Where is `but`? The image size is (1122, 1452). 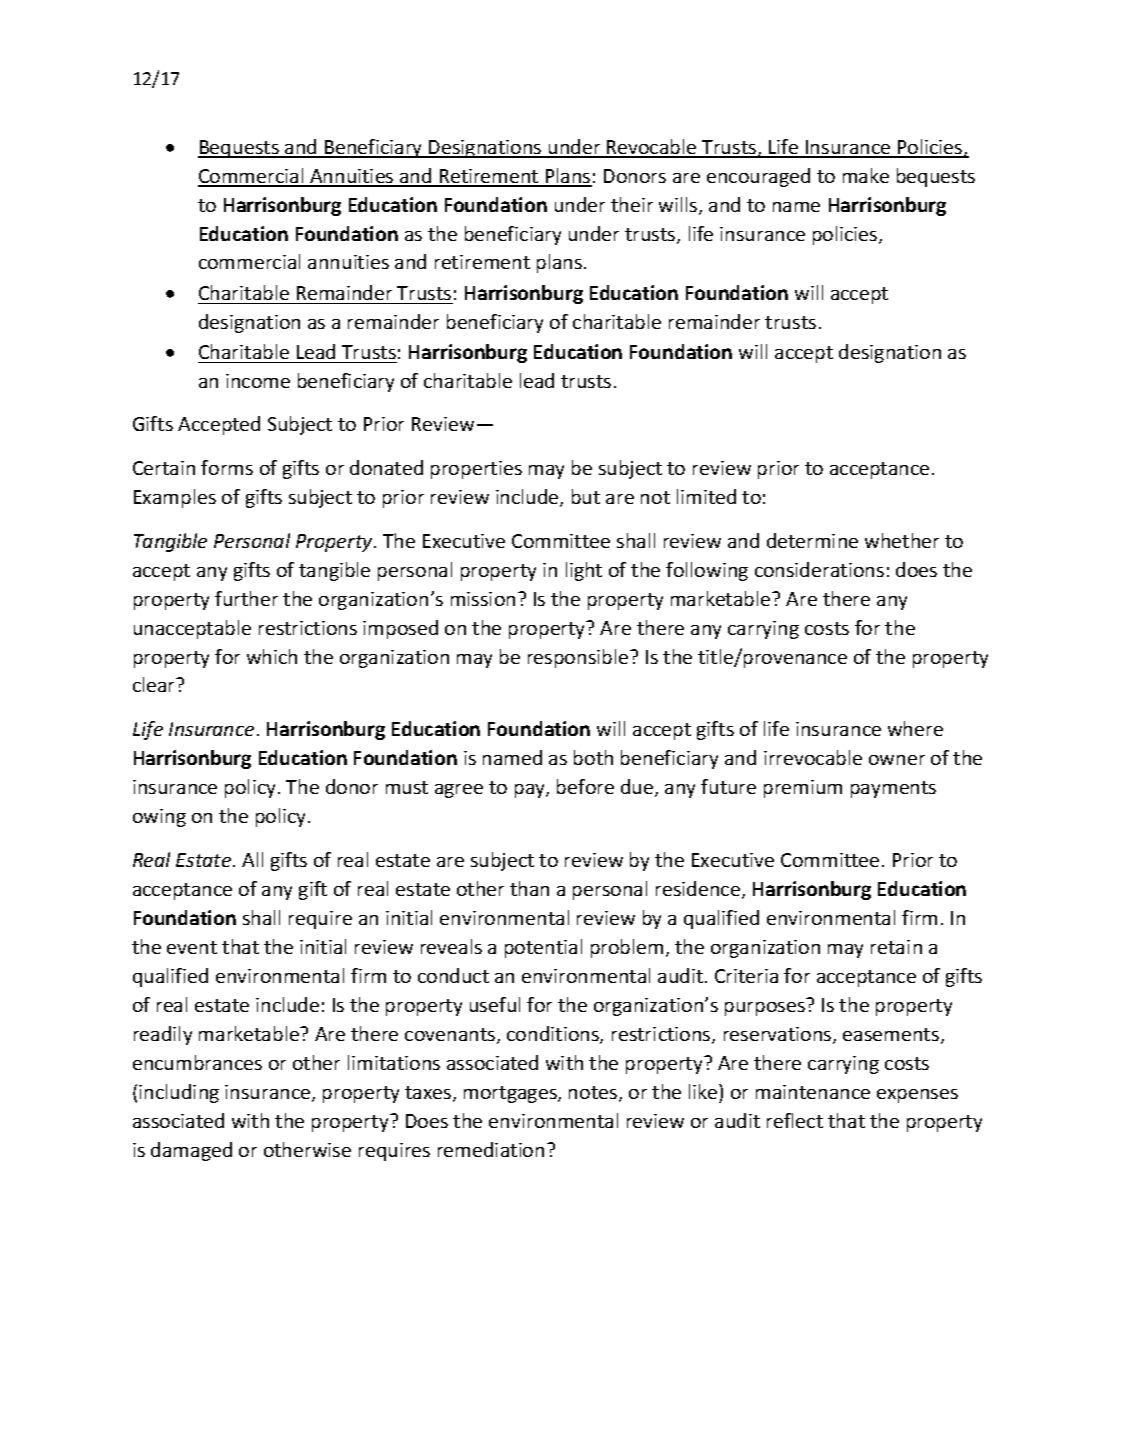 but is located at coordinates (586, 496).
